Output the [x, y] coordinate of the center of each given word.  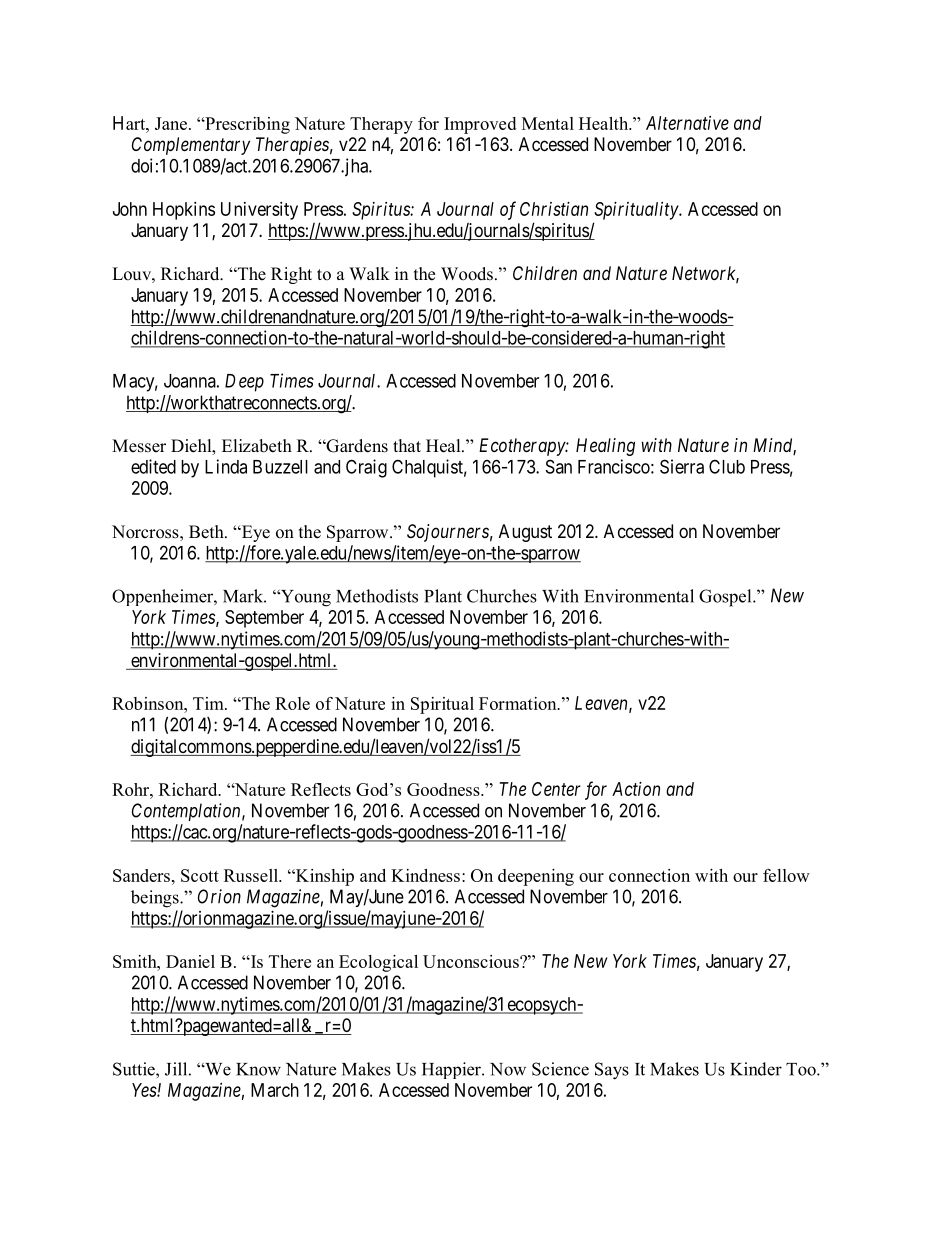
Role [292, 703]
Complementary [191, 146]
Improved [480, 125]
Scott [200, 875]
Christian [554, 209]
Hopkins [184, 211]
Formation [519, 703]
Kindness [425, 875]
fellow [786, 875]
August [525, 533]
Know [258, 1069]
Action [636, 789]
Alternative [687, 123]
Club [727, 466]
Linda [226, 466]
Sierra [682, 466]
